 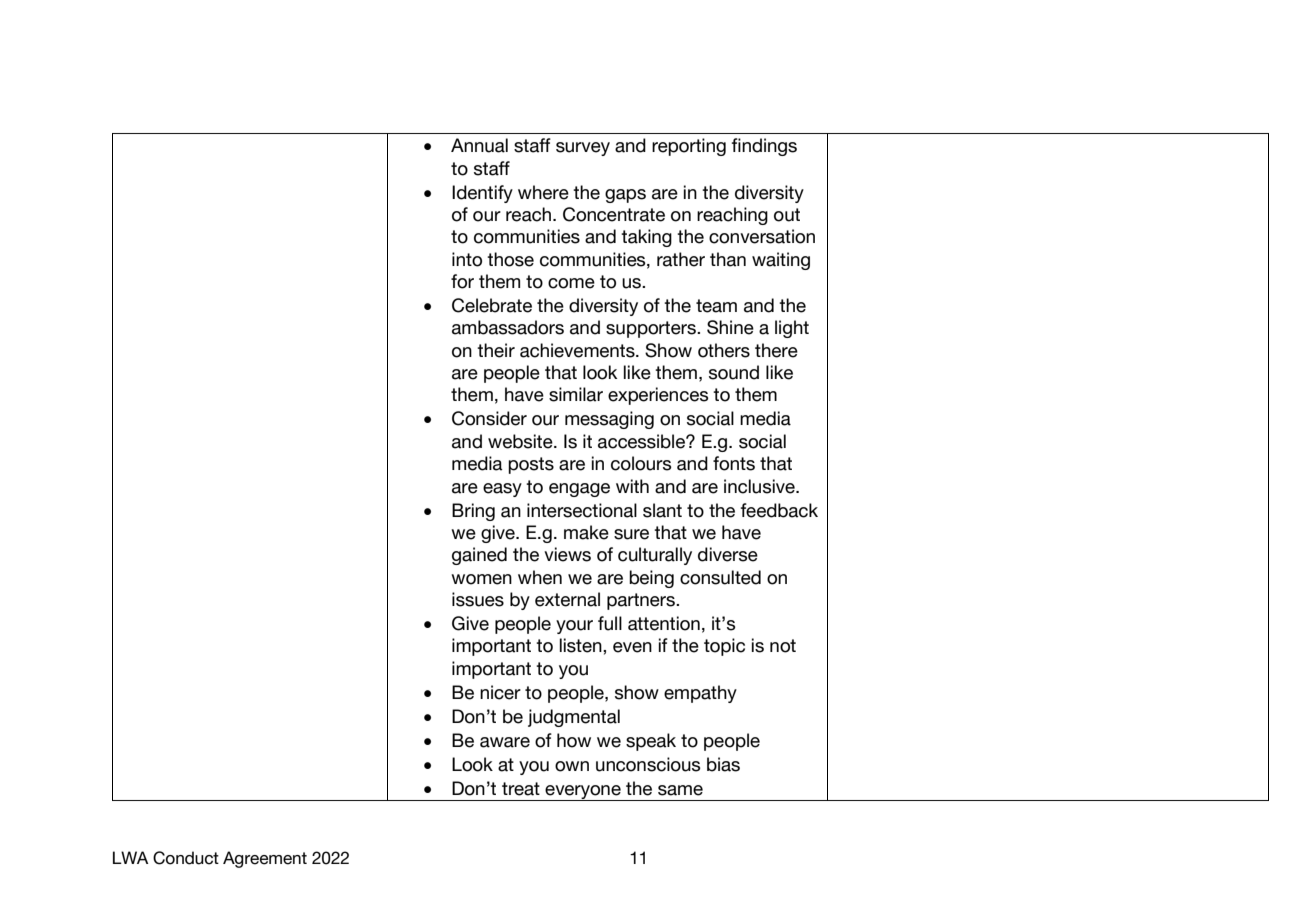 What do you see at coordinates (186, 858) in the screenshot?
I see `Conduct` at bounding box center [186, 858].
